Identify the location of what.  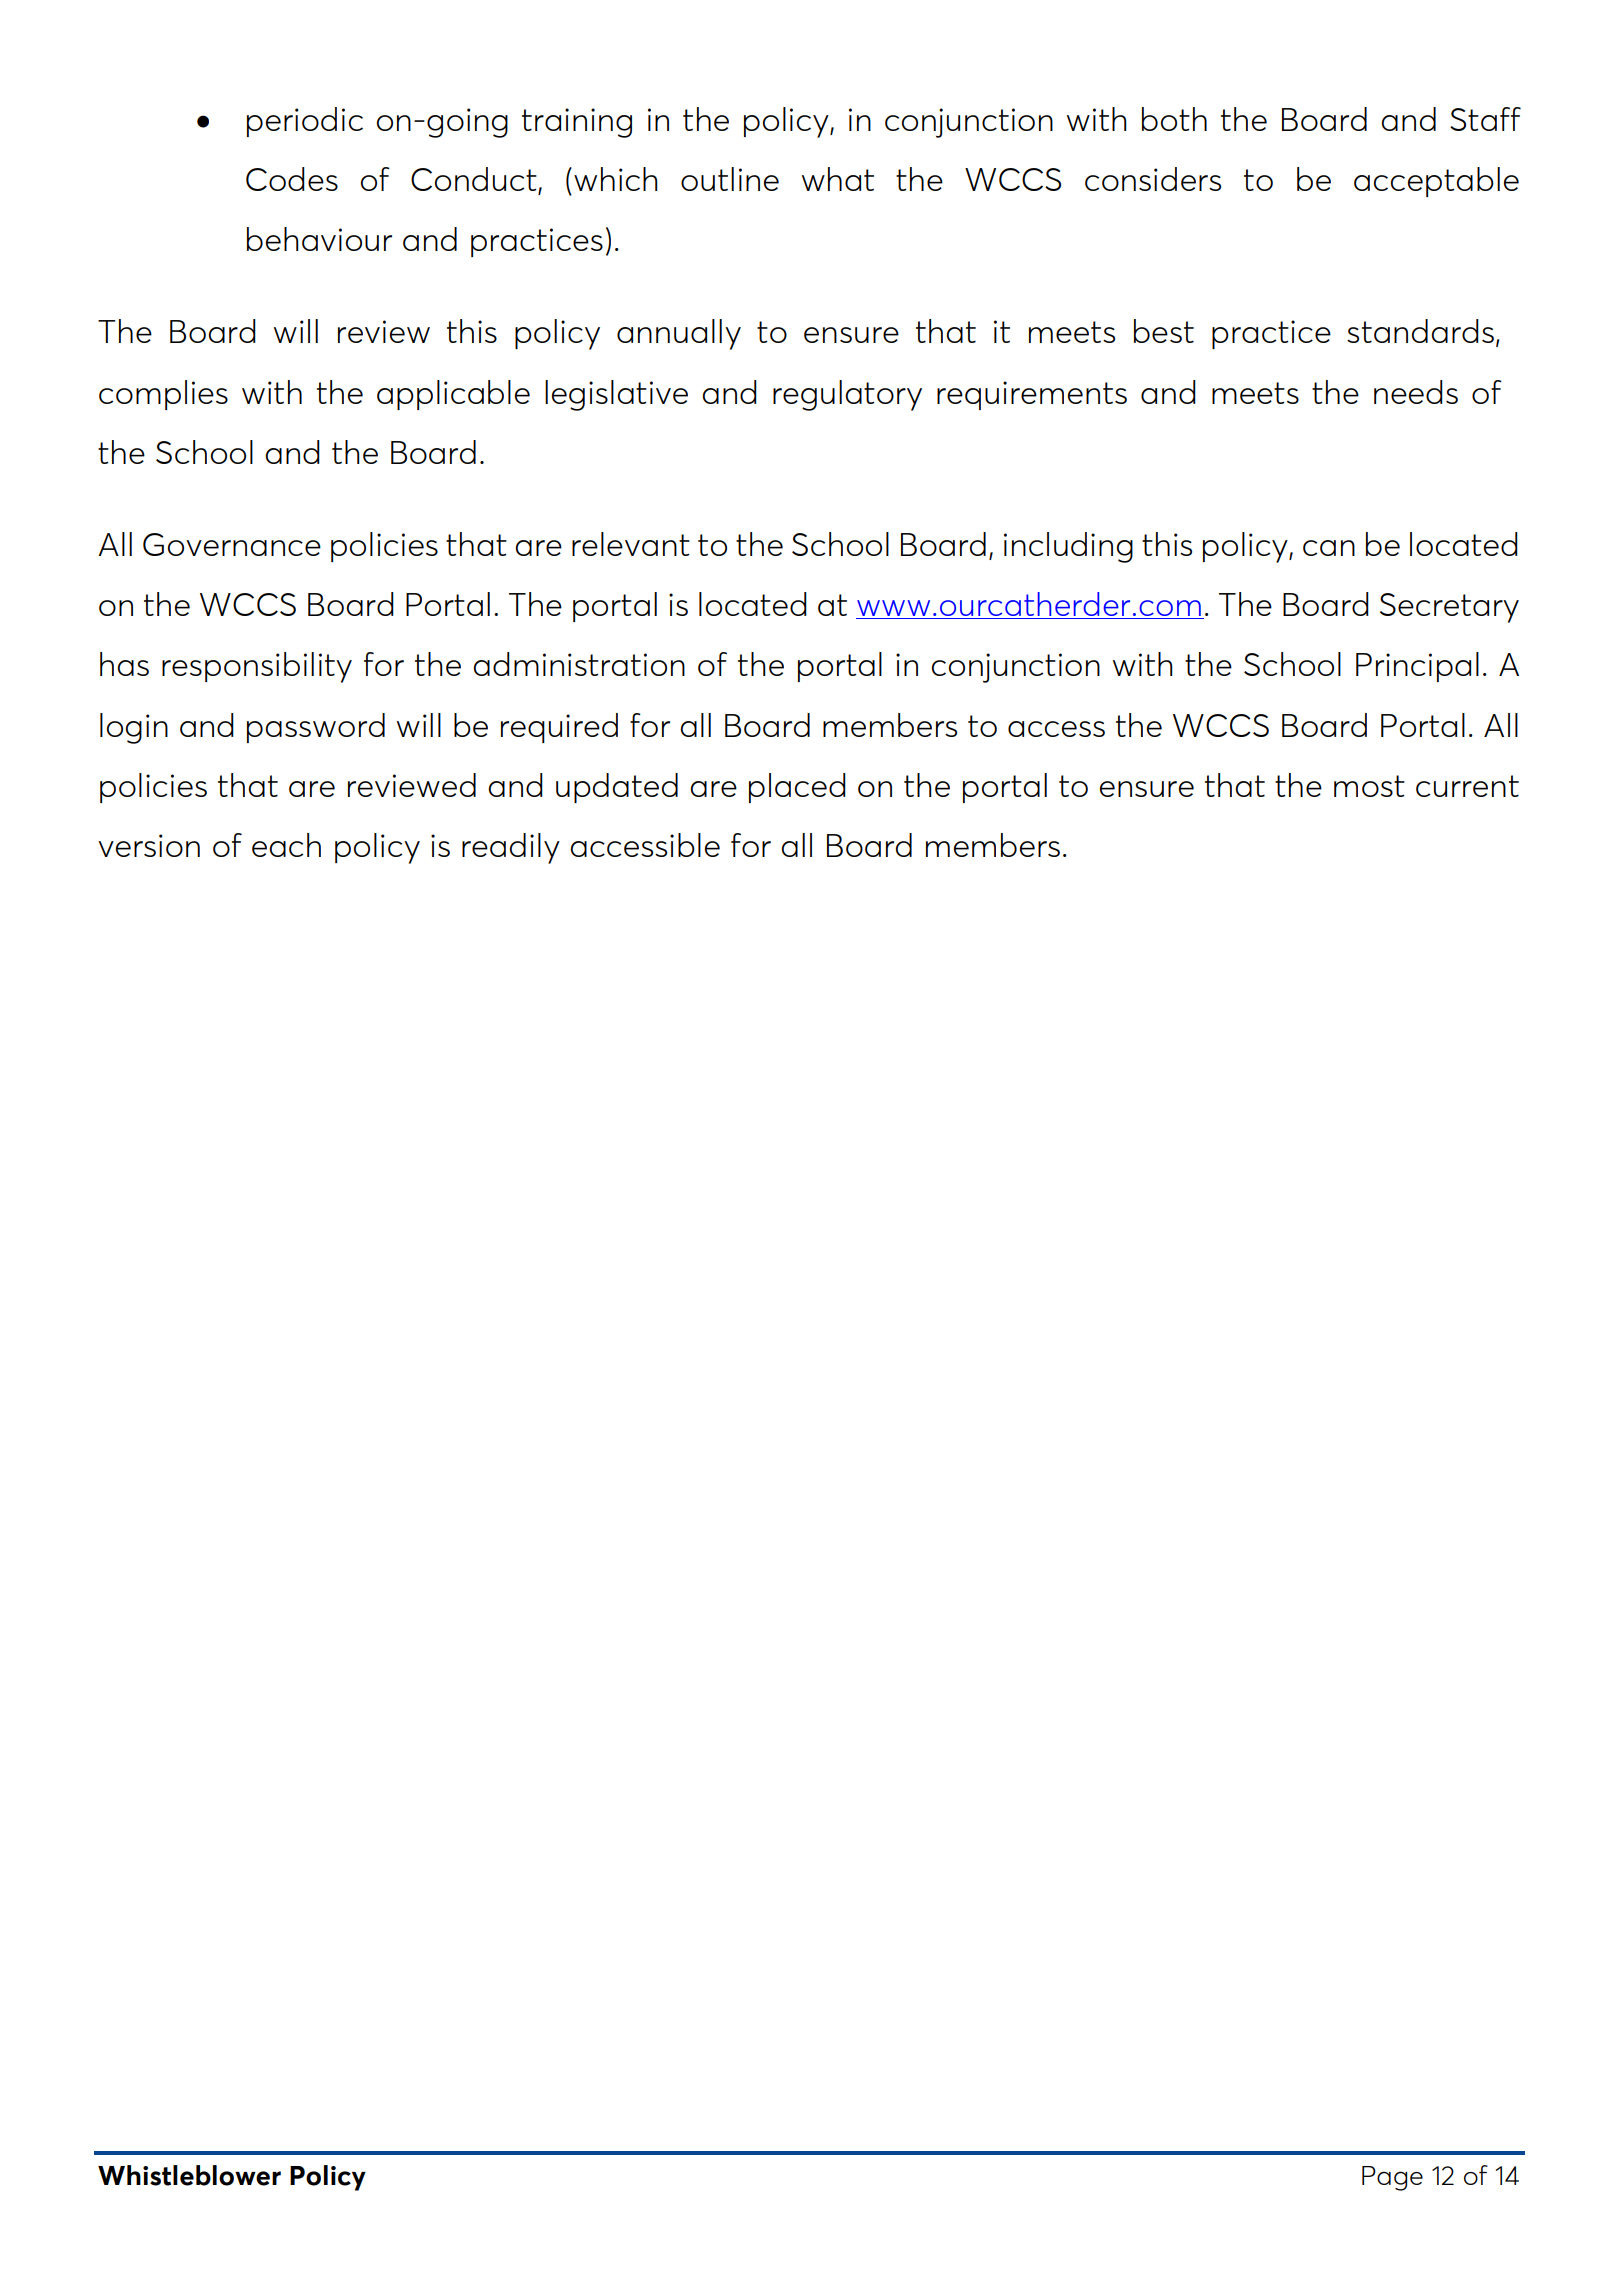
(838, 179).
